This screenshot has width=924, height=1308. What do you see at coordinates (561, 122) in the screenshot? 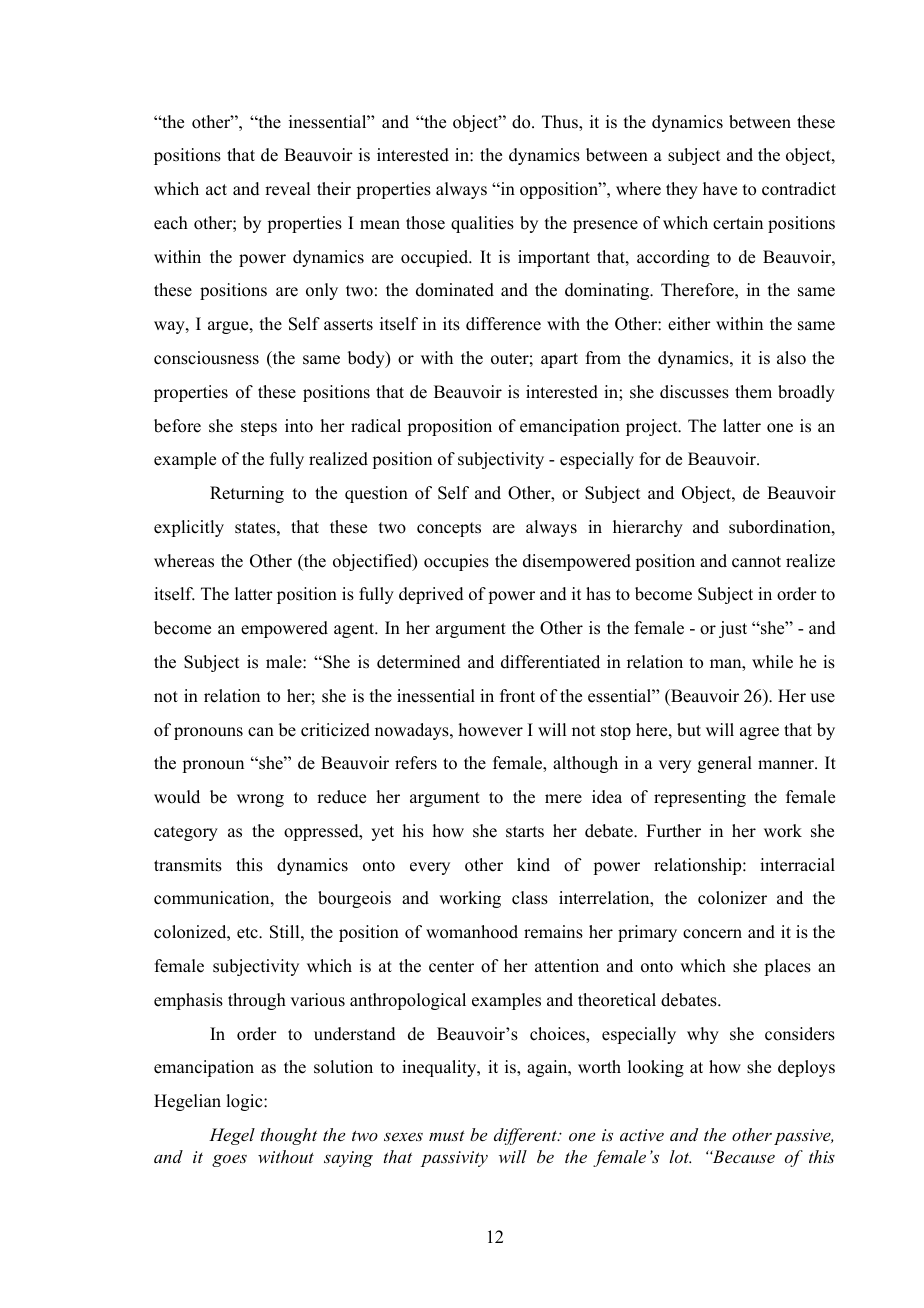
I see `Thus` at bounding box center [561, 122].
